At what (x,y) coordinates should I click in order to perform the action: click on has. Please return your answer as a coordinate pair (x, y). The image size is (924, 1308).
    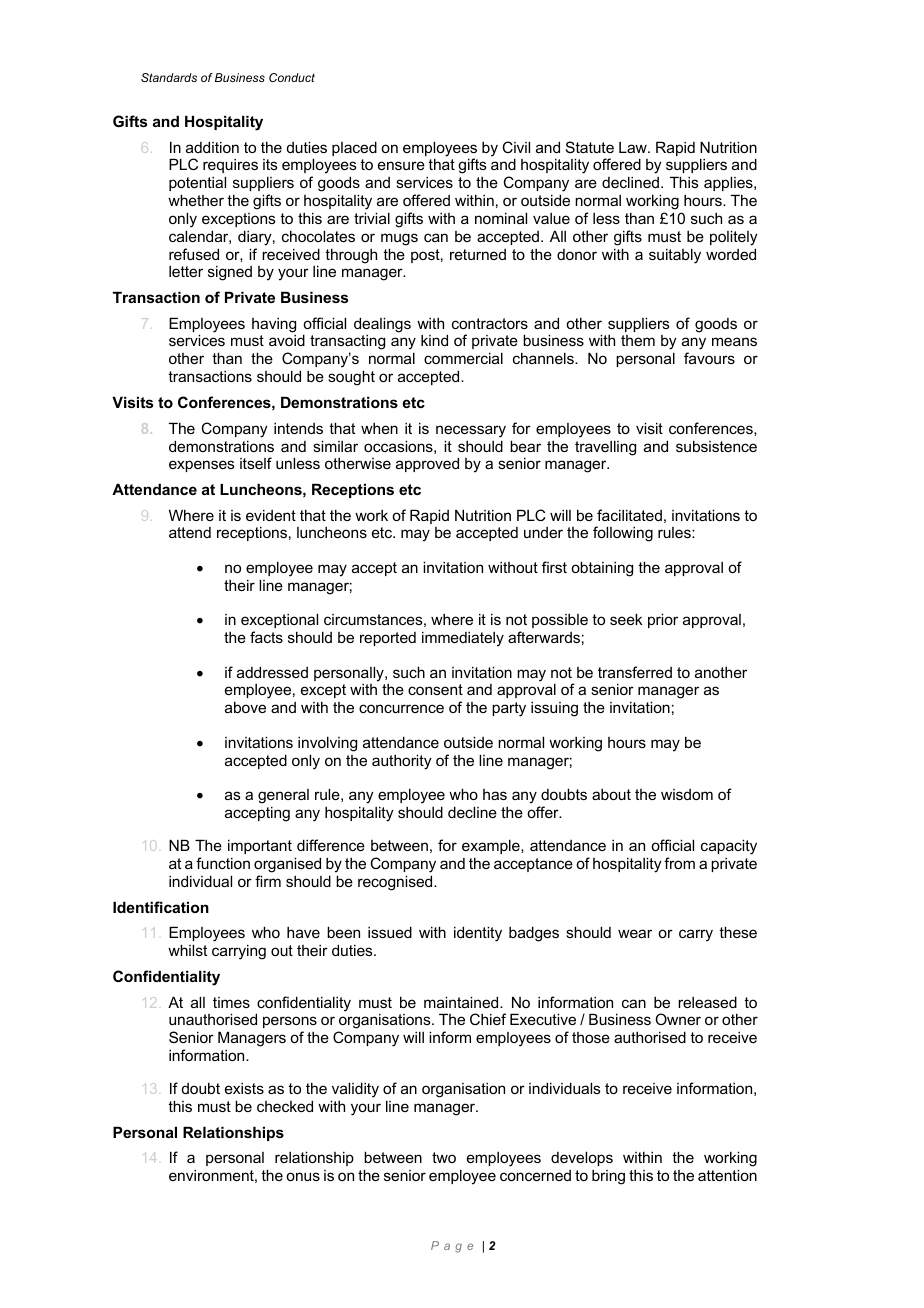
    Looking at the image, I should click on (495, 794).
